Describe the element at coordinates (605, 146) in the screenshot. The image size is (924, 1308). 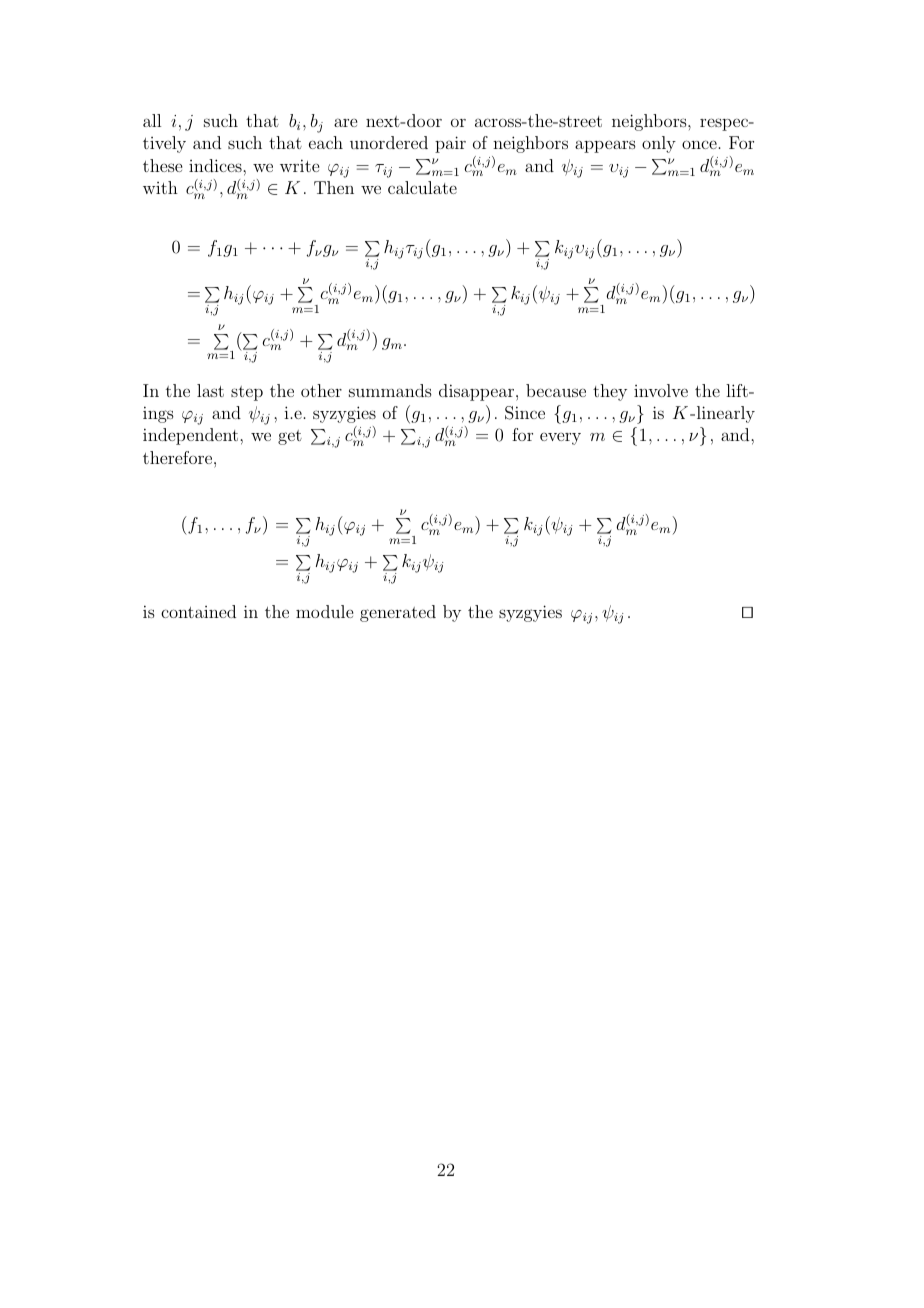
I see `appears` at that location.
